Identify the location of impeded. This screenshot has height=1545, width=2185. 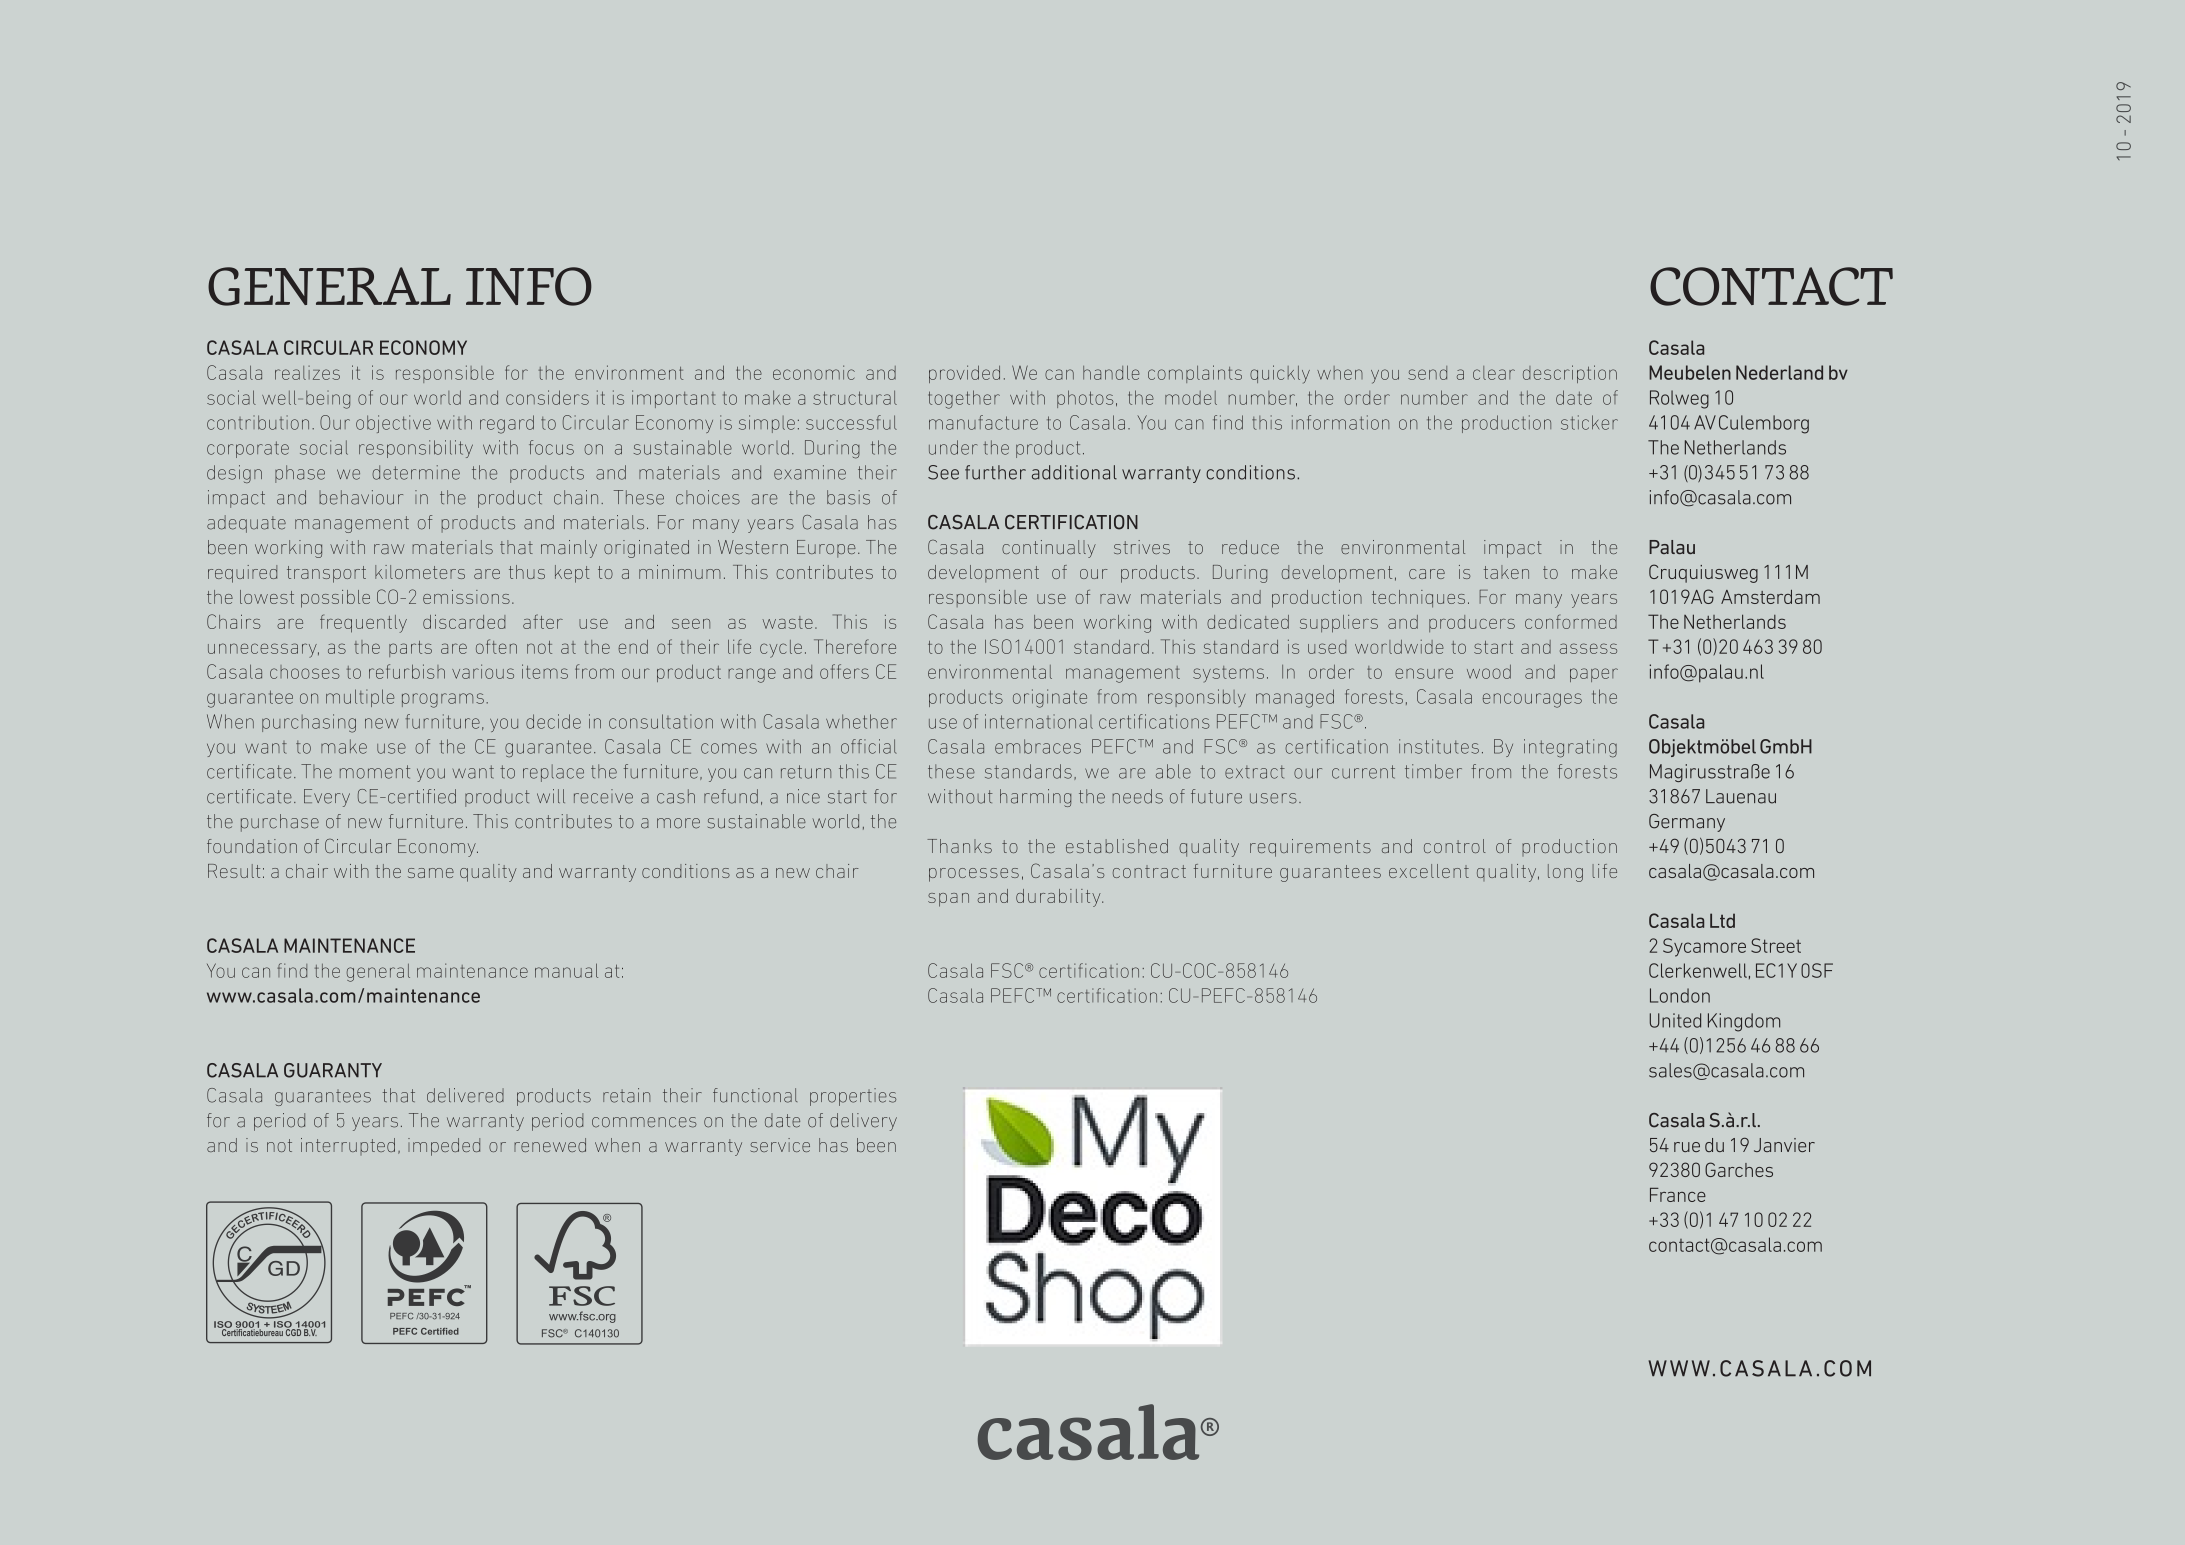
(444, 1147).
